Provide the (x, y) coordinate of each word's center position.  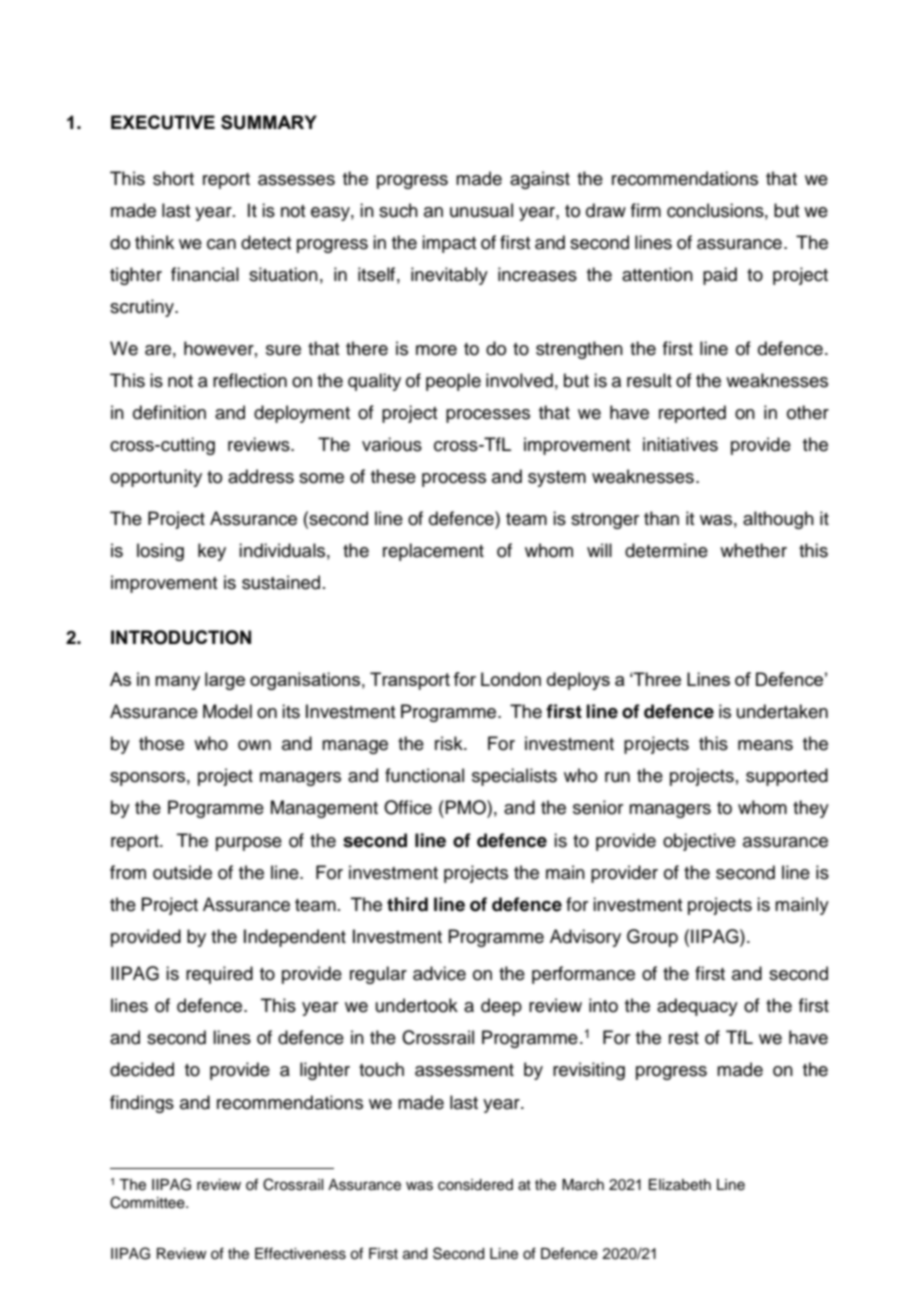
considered (475, 1185)
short (173, 178)
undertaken (782, 711)
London (511, 679)
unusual (481, 210)
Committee (148, 1202)
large (225, 681)
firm (646, 210)
